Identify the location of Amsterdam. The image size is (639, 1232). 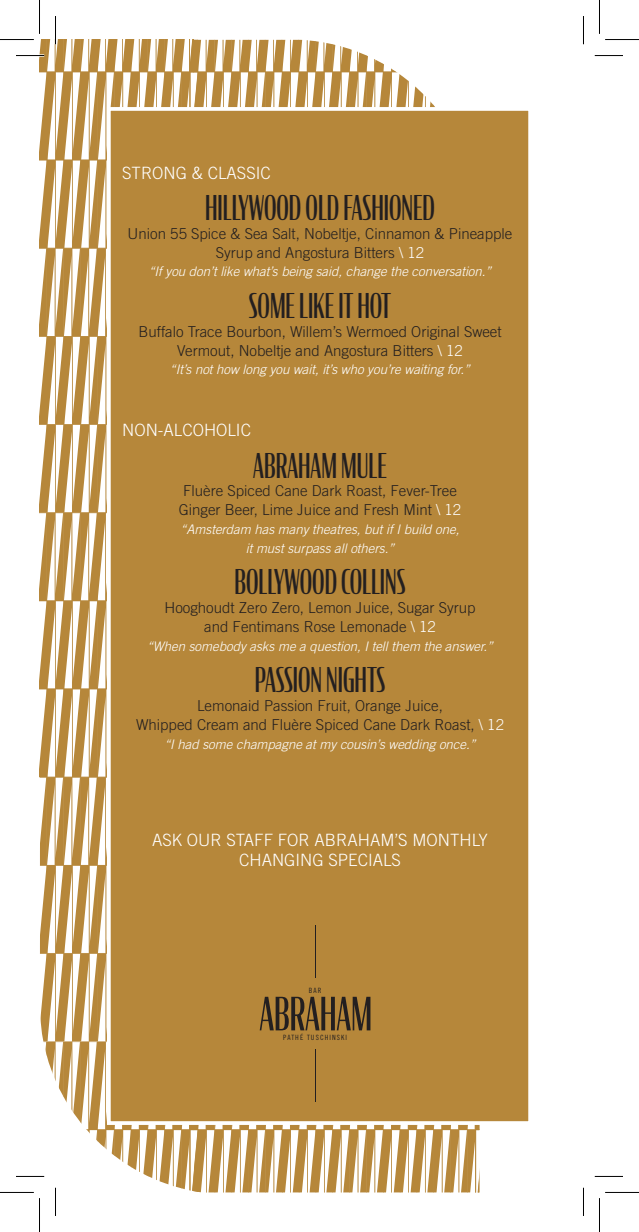
(218, 529).
